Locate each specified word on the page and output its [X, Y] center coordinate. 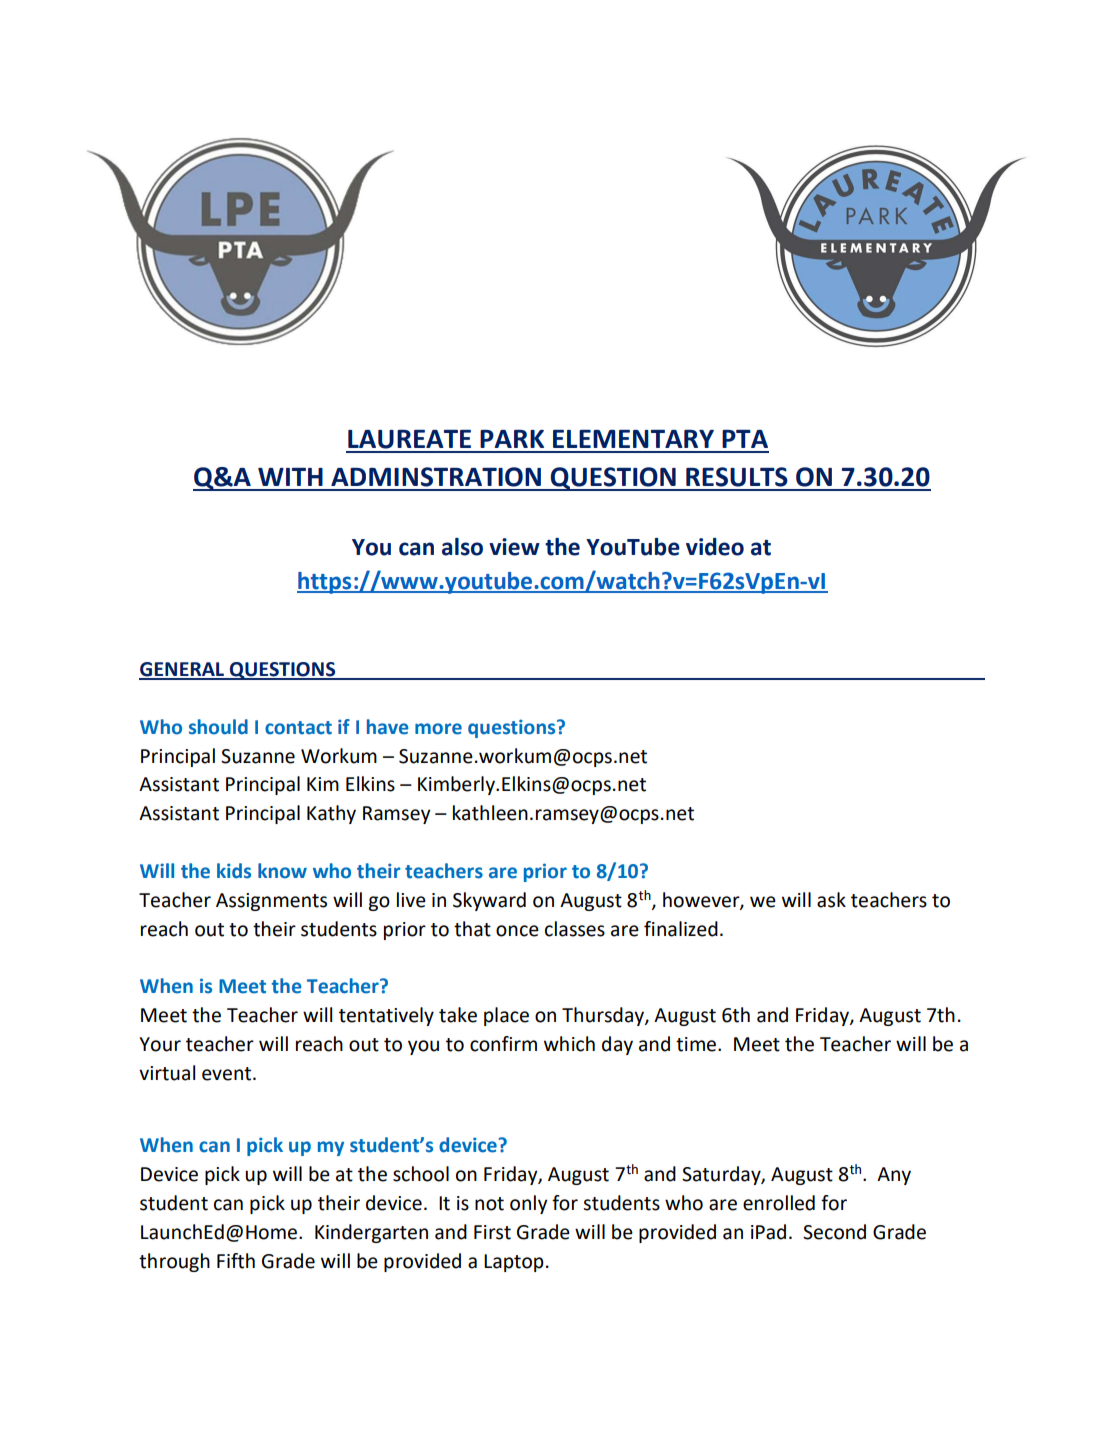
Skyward [489, 901]
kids [234, 871]
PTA [745, 439]
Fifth [236, 1261]
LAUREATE [409, 439]
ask [831, 900]
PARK [512, 439]
